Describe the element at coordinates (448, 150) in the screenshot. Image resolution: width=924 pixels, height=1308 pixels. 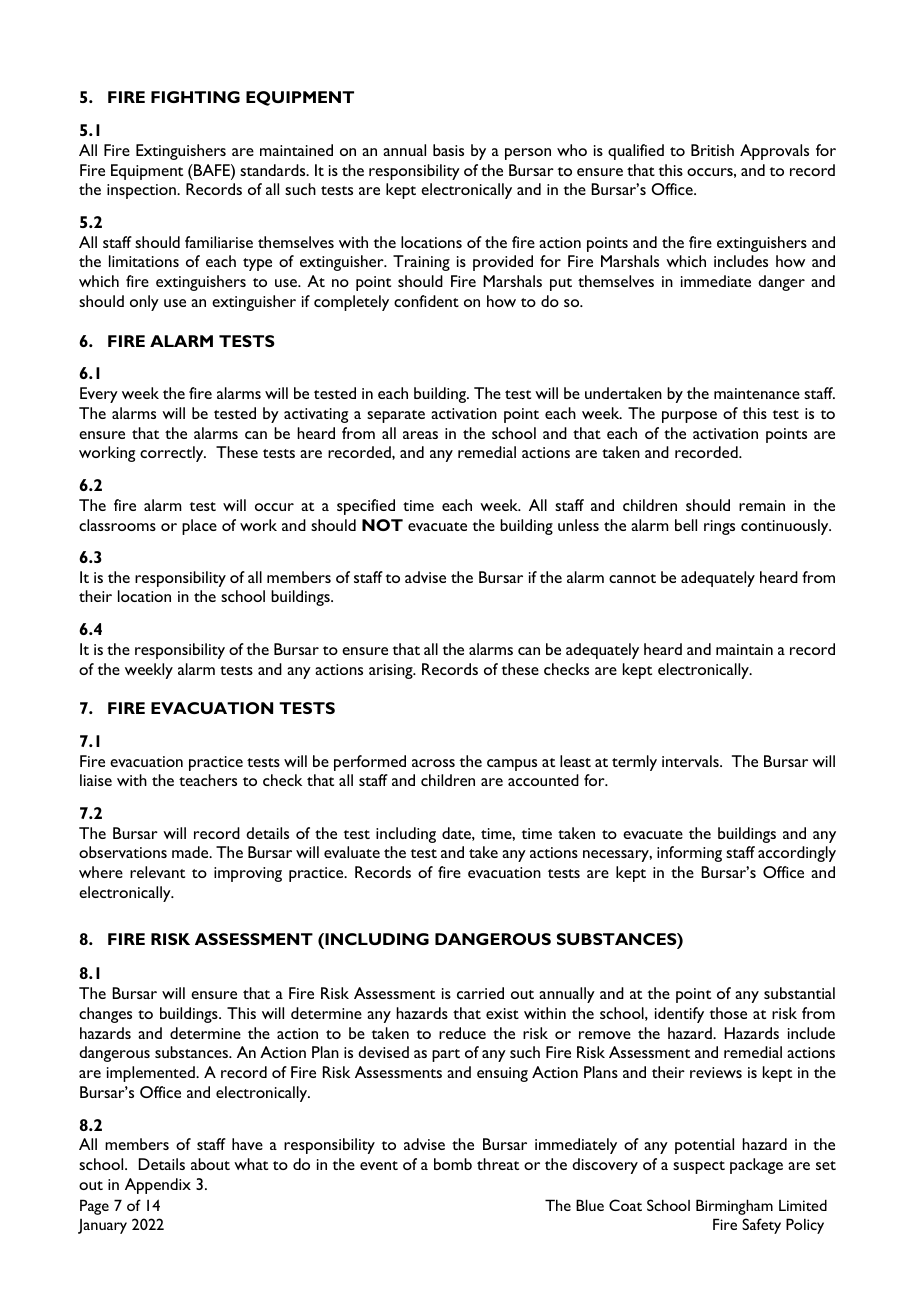
I see `basis` at that location.
